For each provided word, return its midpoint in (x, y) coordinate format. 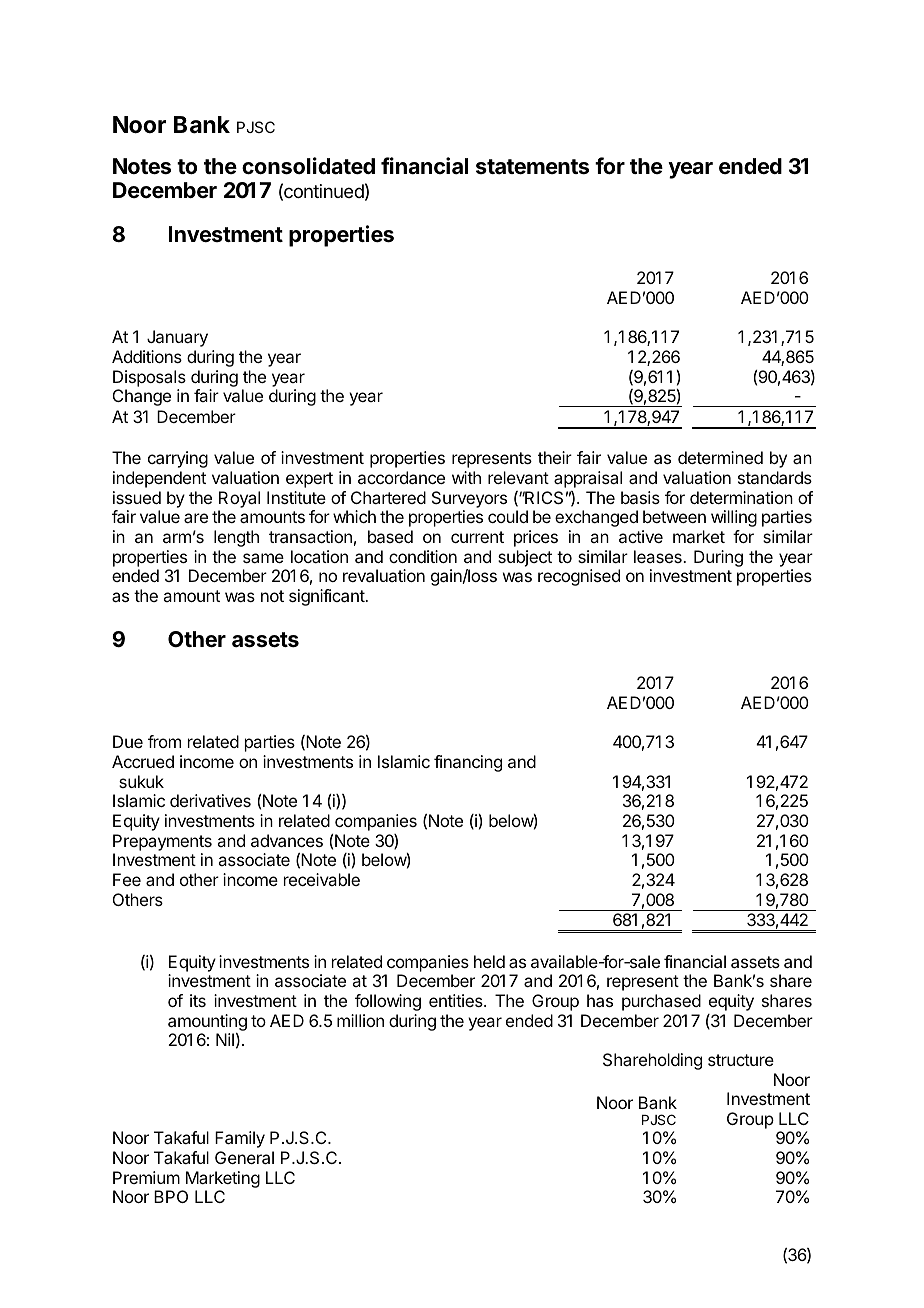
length (236, 538)
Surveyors (469, 499)
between (674, 516)
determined (720, 457)
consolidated (308, 166)
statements (532, 167)
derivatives (210, 800)
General (244, 1157)
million (360, 1020)
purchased (661, 1002)
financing (468, 763)
